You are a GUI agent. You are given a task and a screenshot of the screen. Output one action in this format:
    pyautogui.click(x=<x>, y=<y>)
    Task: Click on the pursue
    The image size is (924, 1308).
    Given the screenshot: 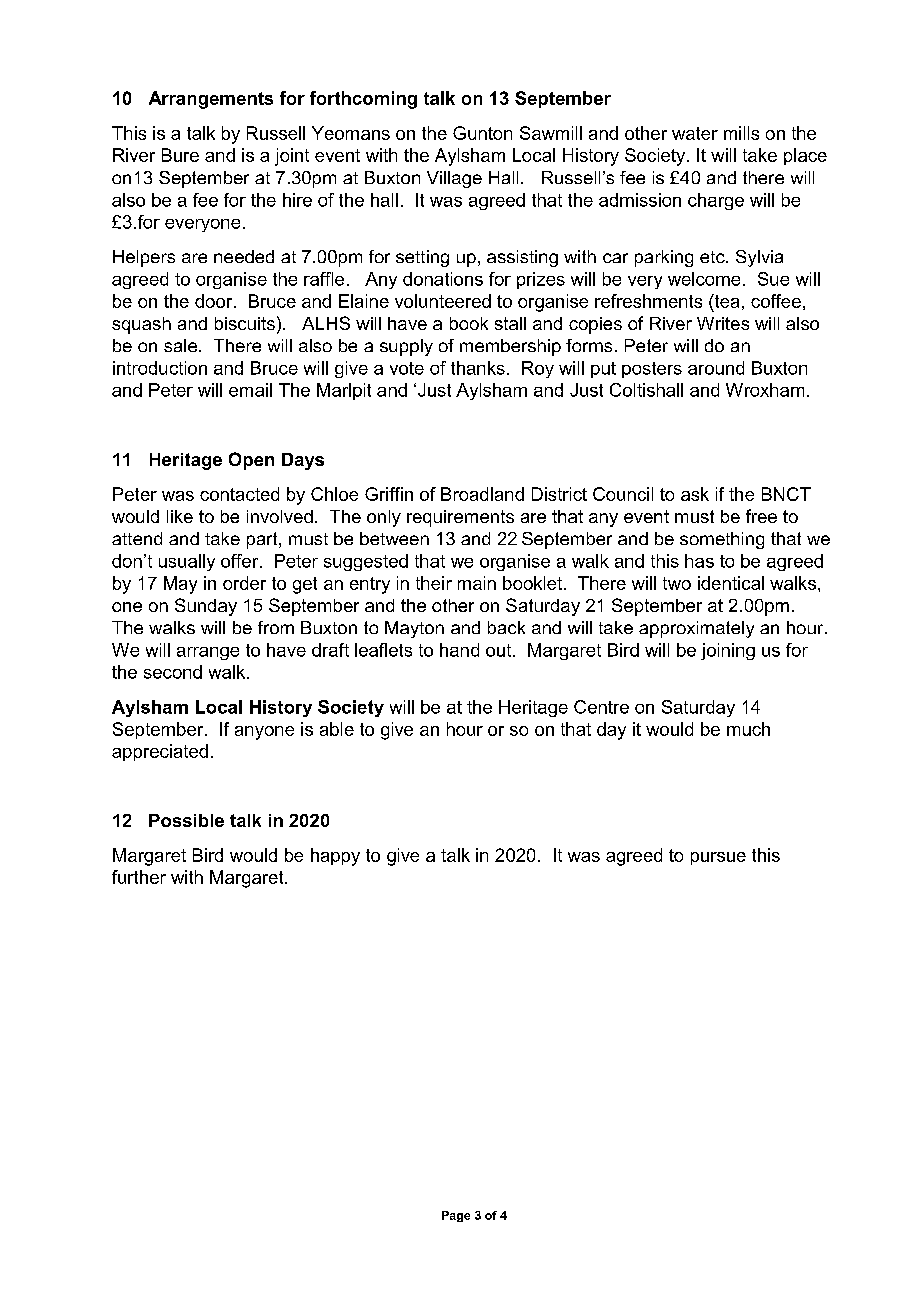 What is the action you would take?
    pyautogui.click(x=718, y=858)
